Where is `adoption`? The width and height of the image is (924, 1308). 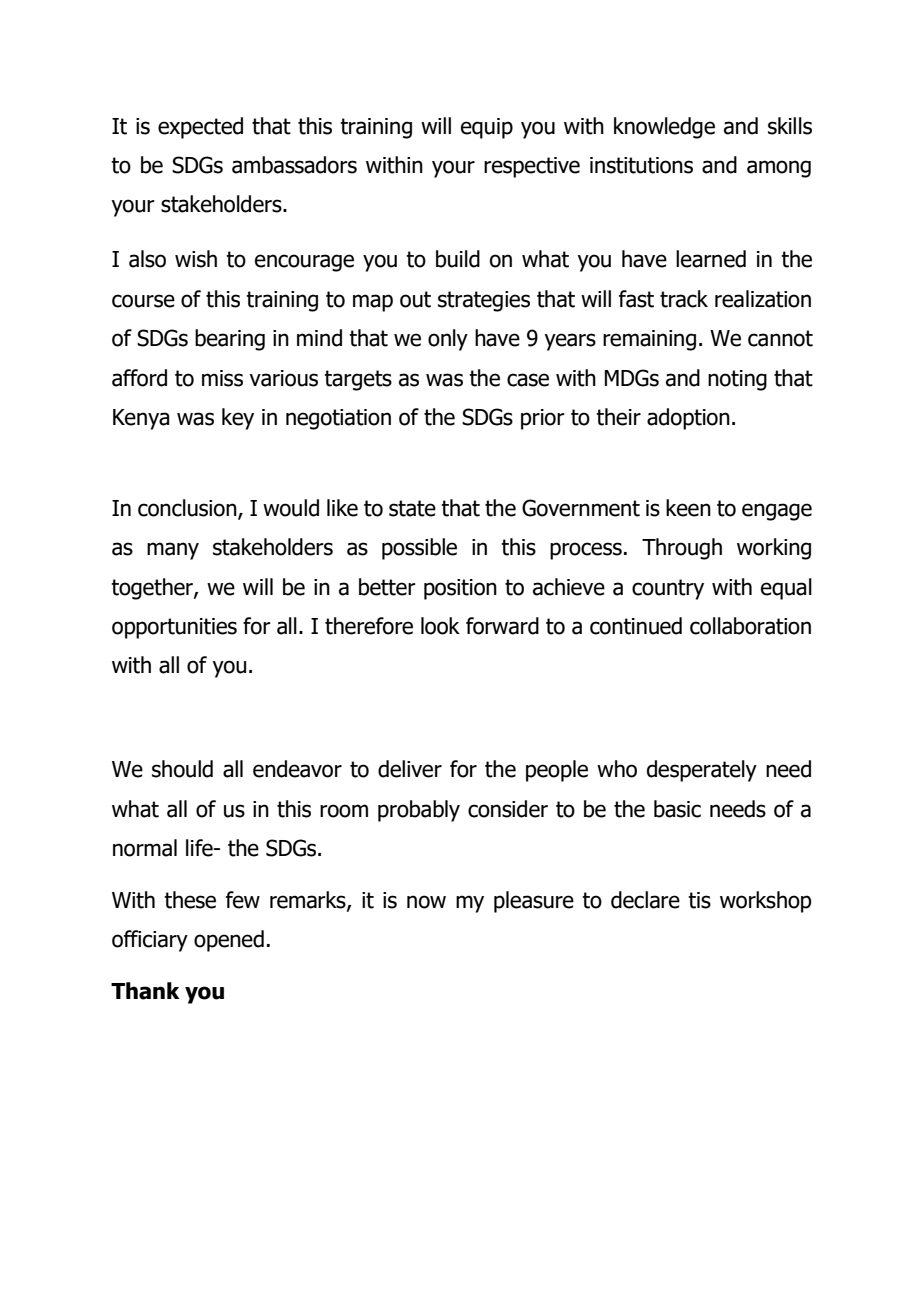 adoption is located at coordinates (688, 419).
